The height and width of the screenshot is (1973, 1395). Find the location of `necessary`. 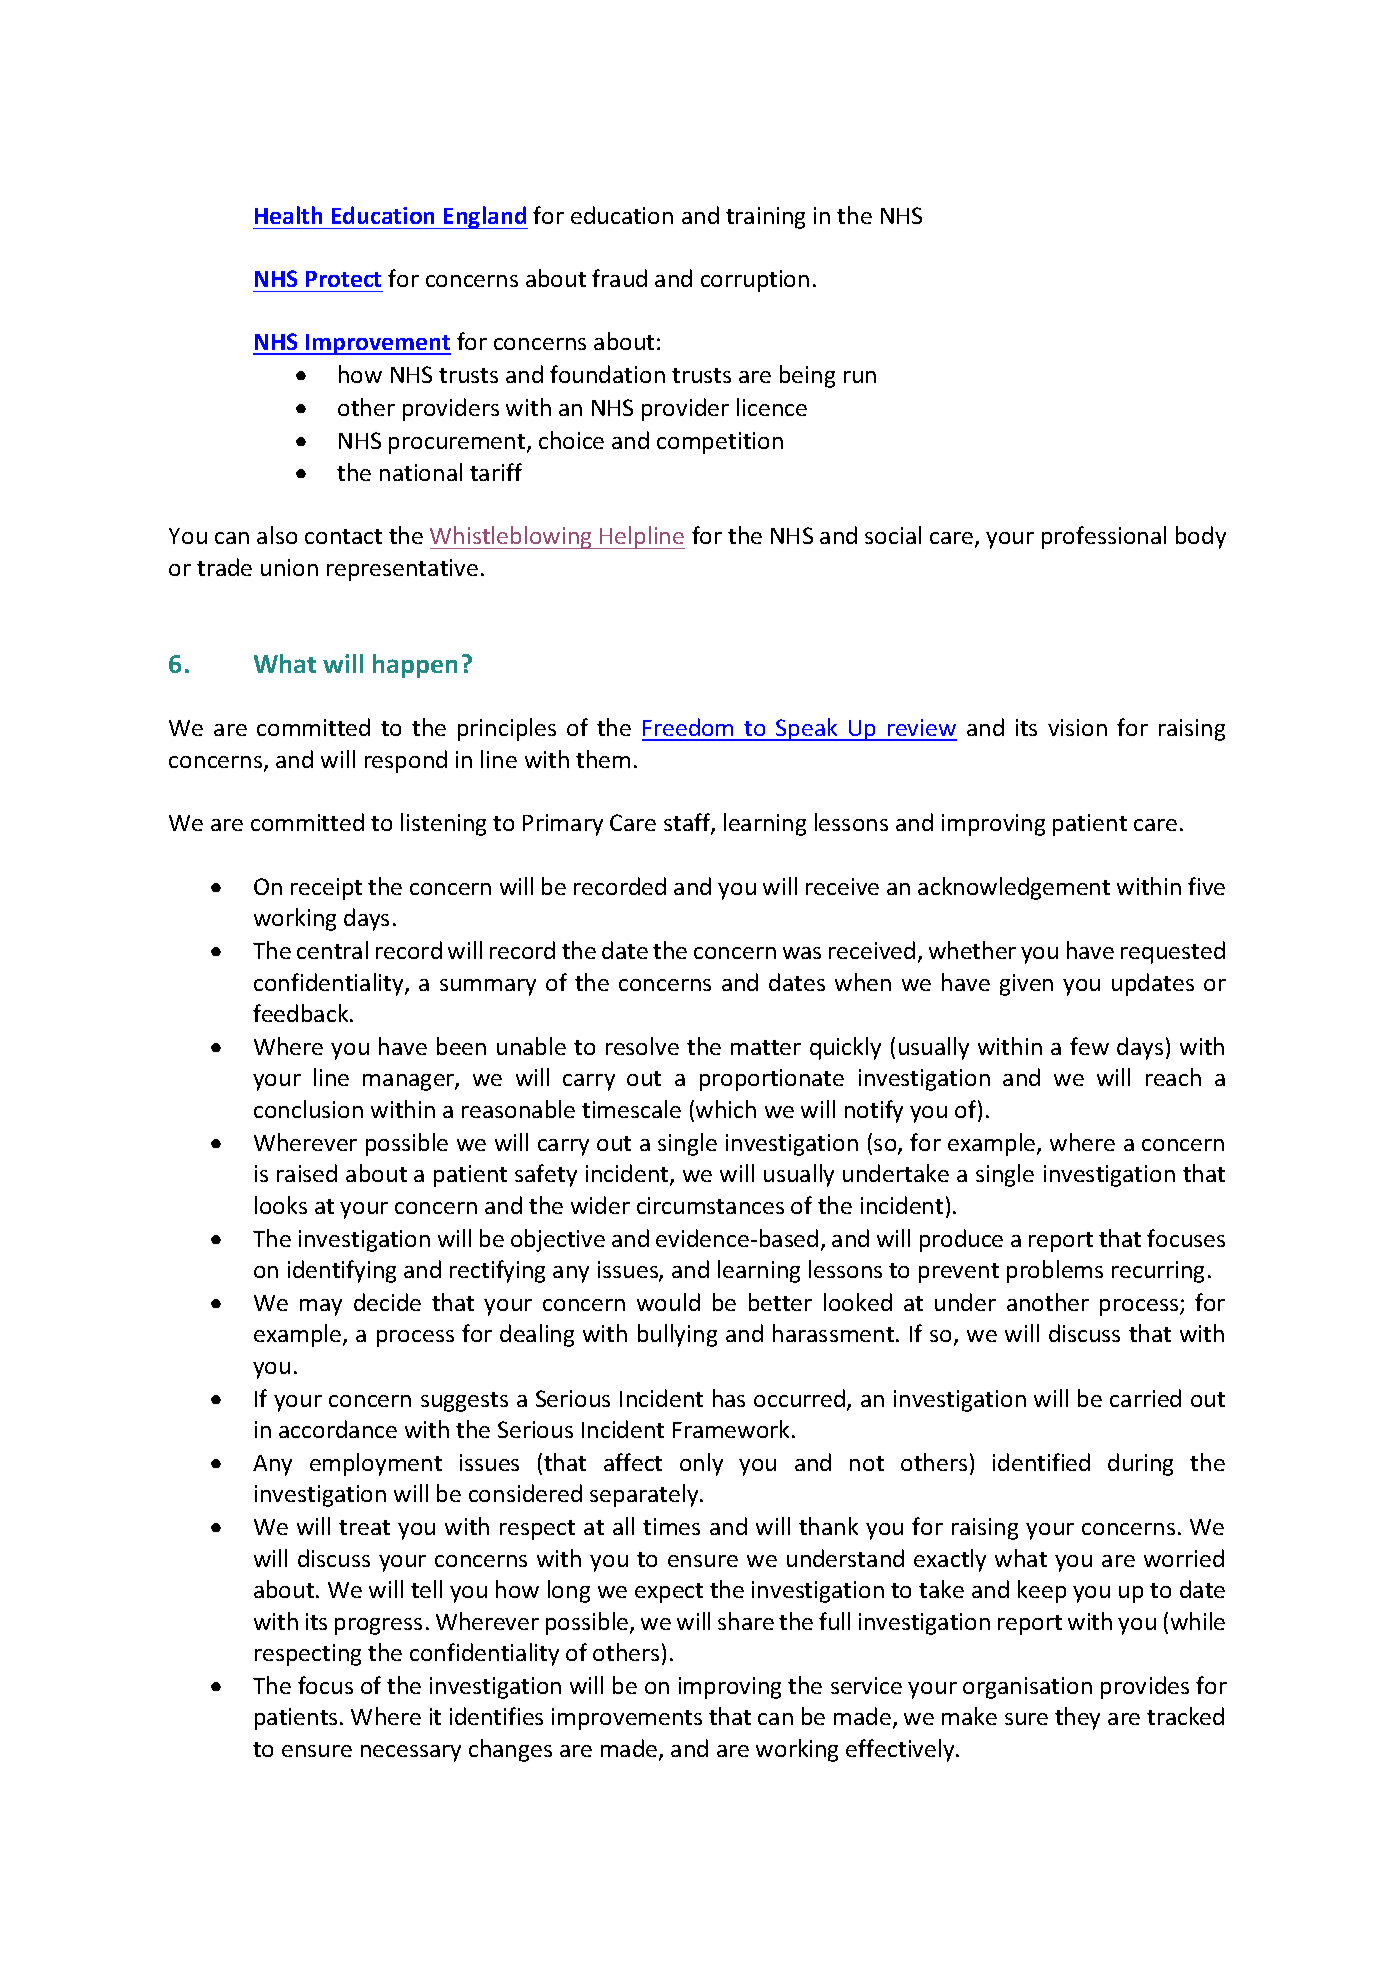

necessary is located at coordinates (411, 1753).
